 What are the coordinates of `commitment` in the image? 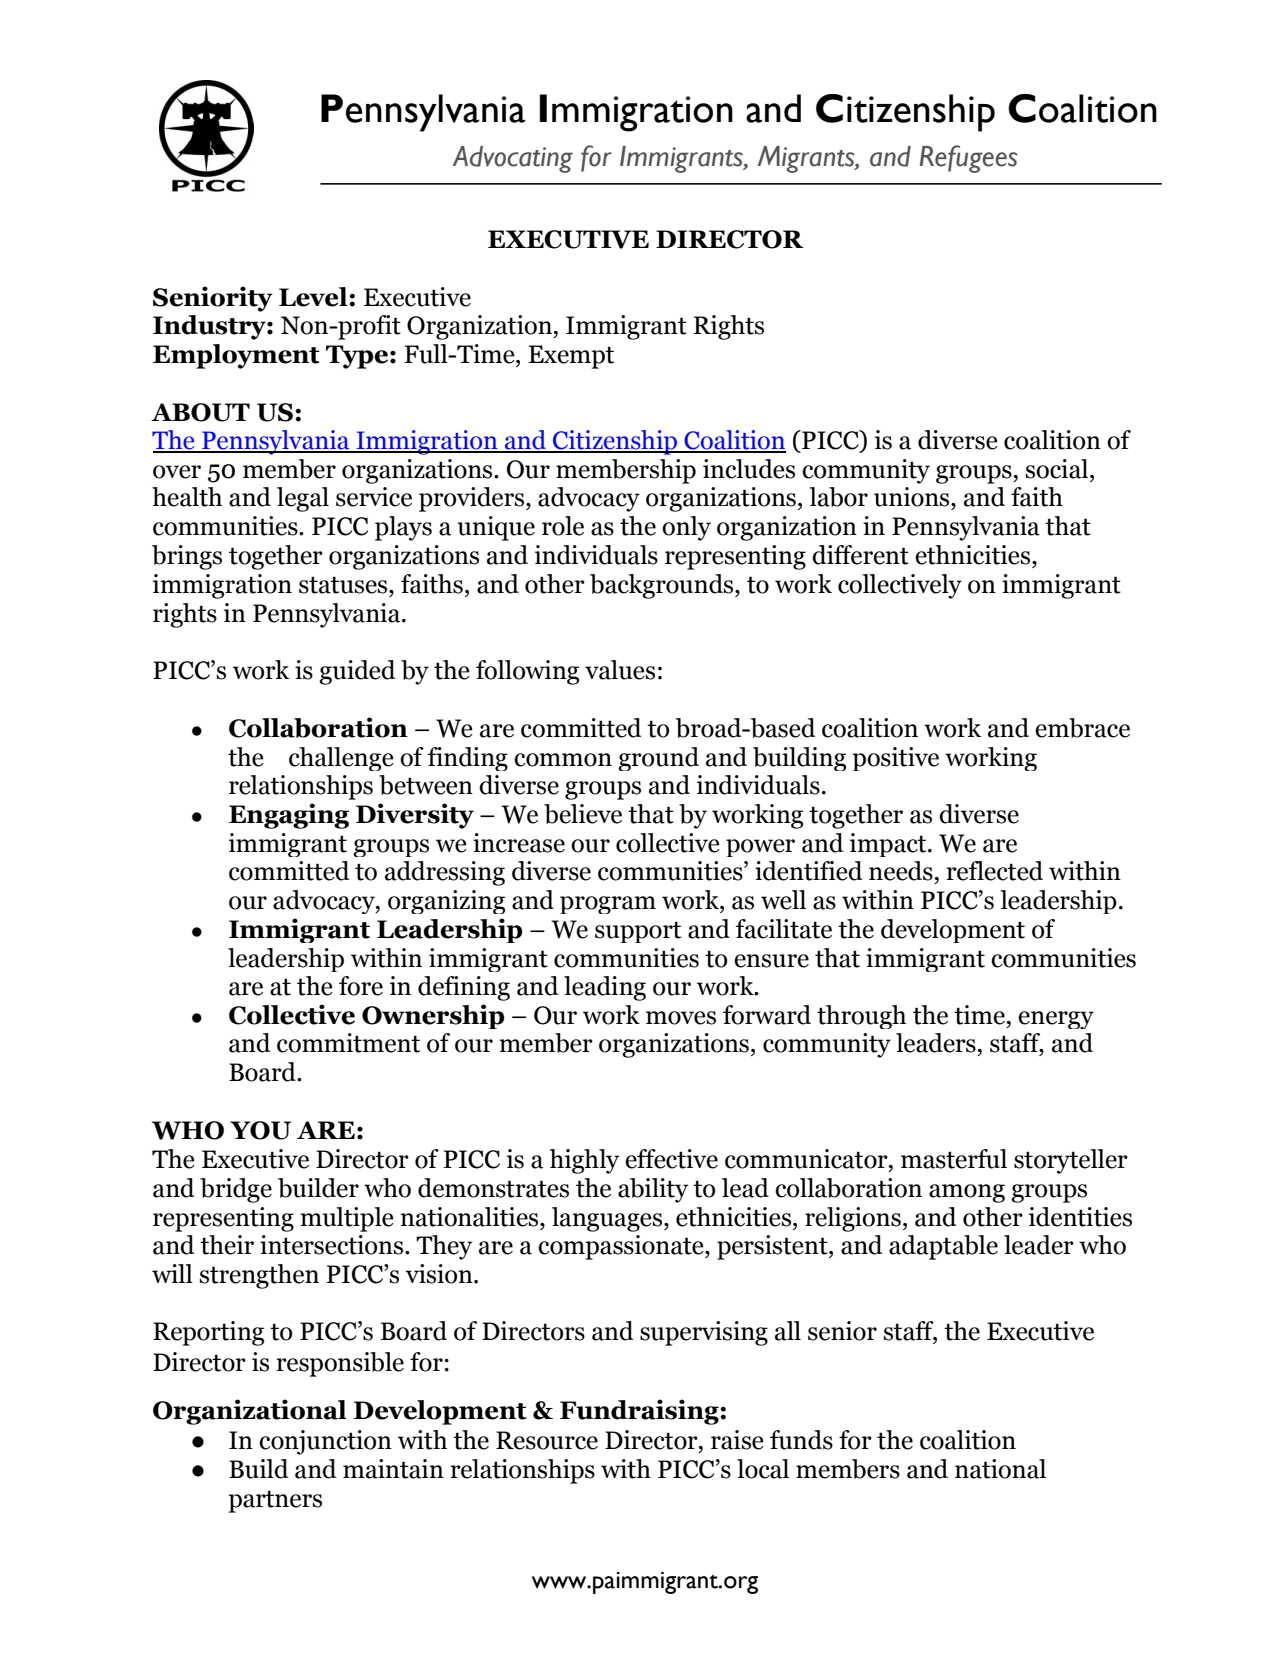 It's located at (348, 1043).
